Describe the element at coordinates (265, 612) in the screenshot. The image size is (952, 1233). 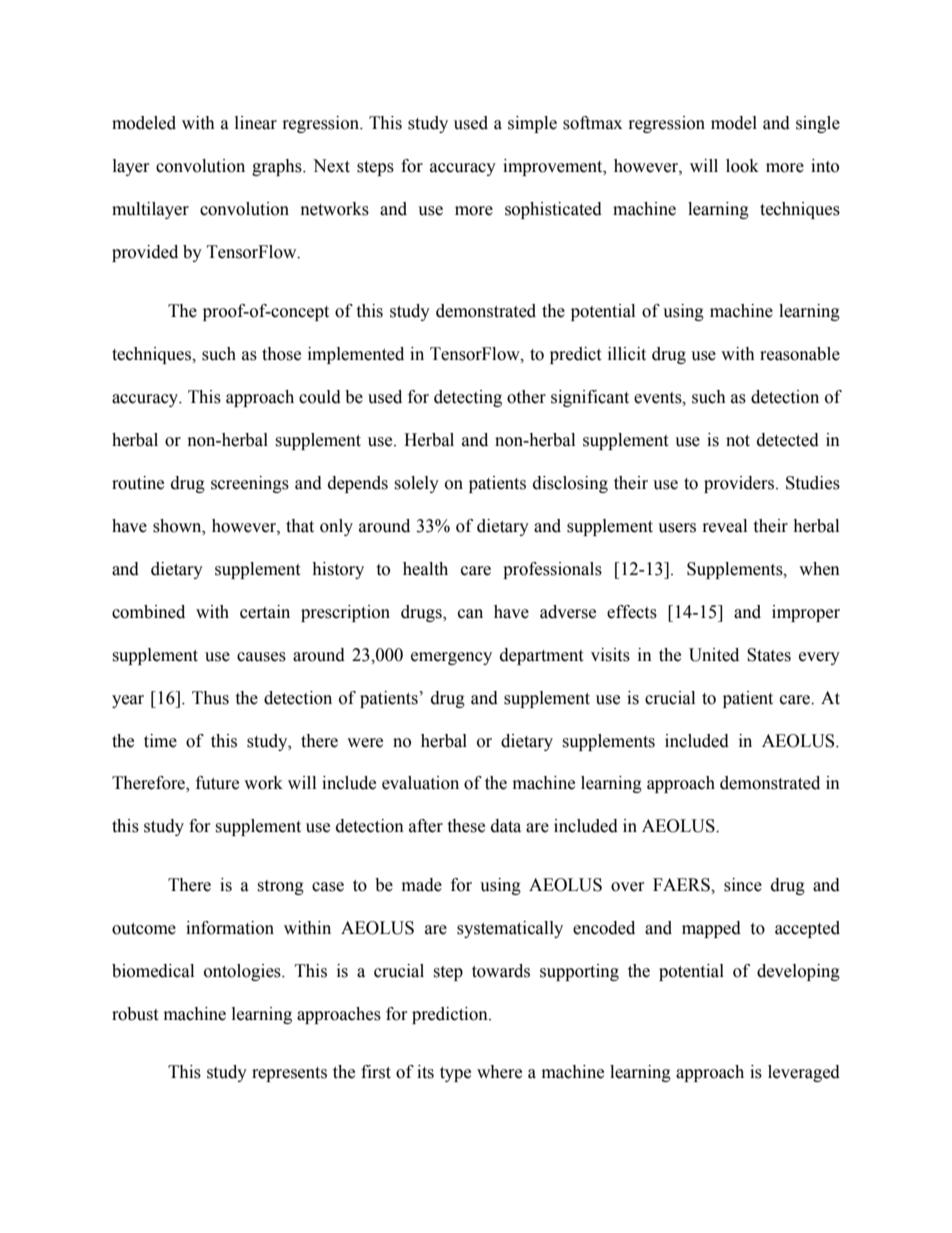
I see `certain` at that location.
